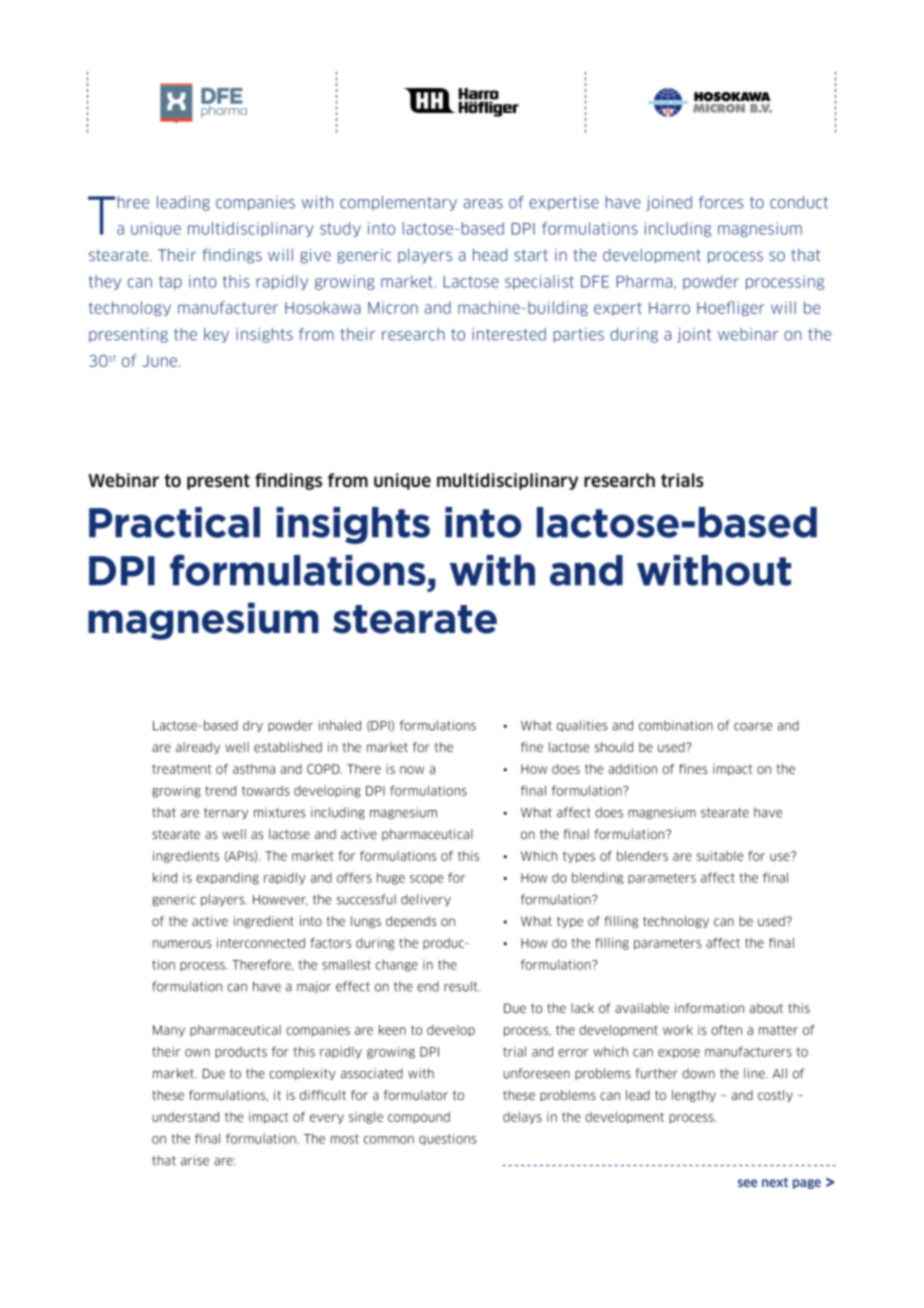  What do you see at coordinates (198, 748) in the document?
I see `already` at bounding box center [198, 748].
